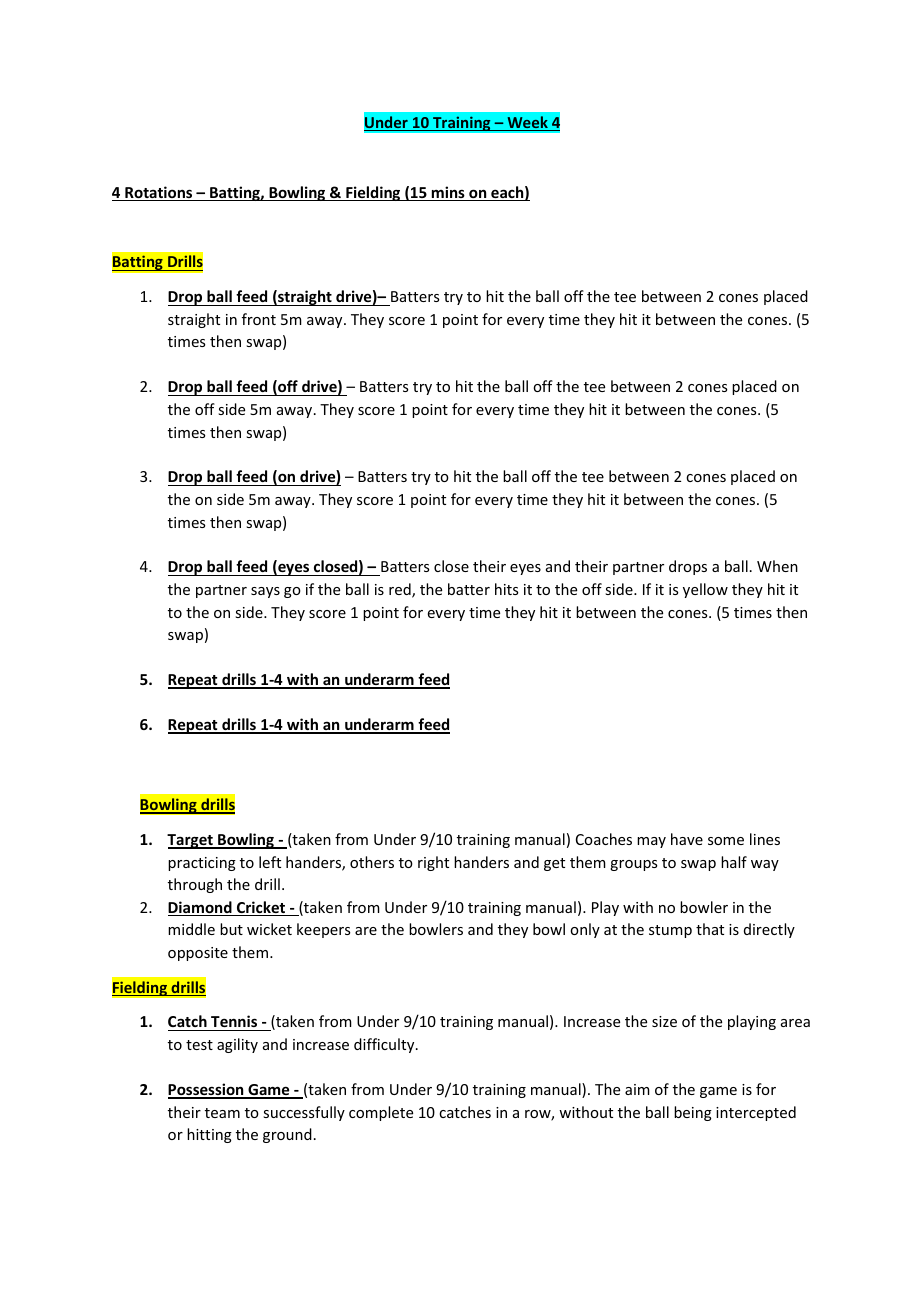 The height and width of the screenshot is (1308, 924). Describe the element at coordinates (527, 123) in the screenshot. I see `Week` at that location.
